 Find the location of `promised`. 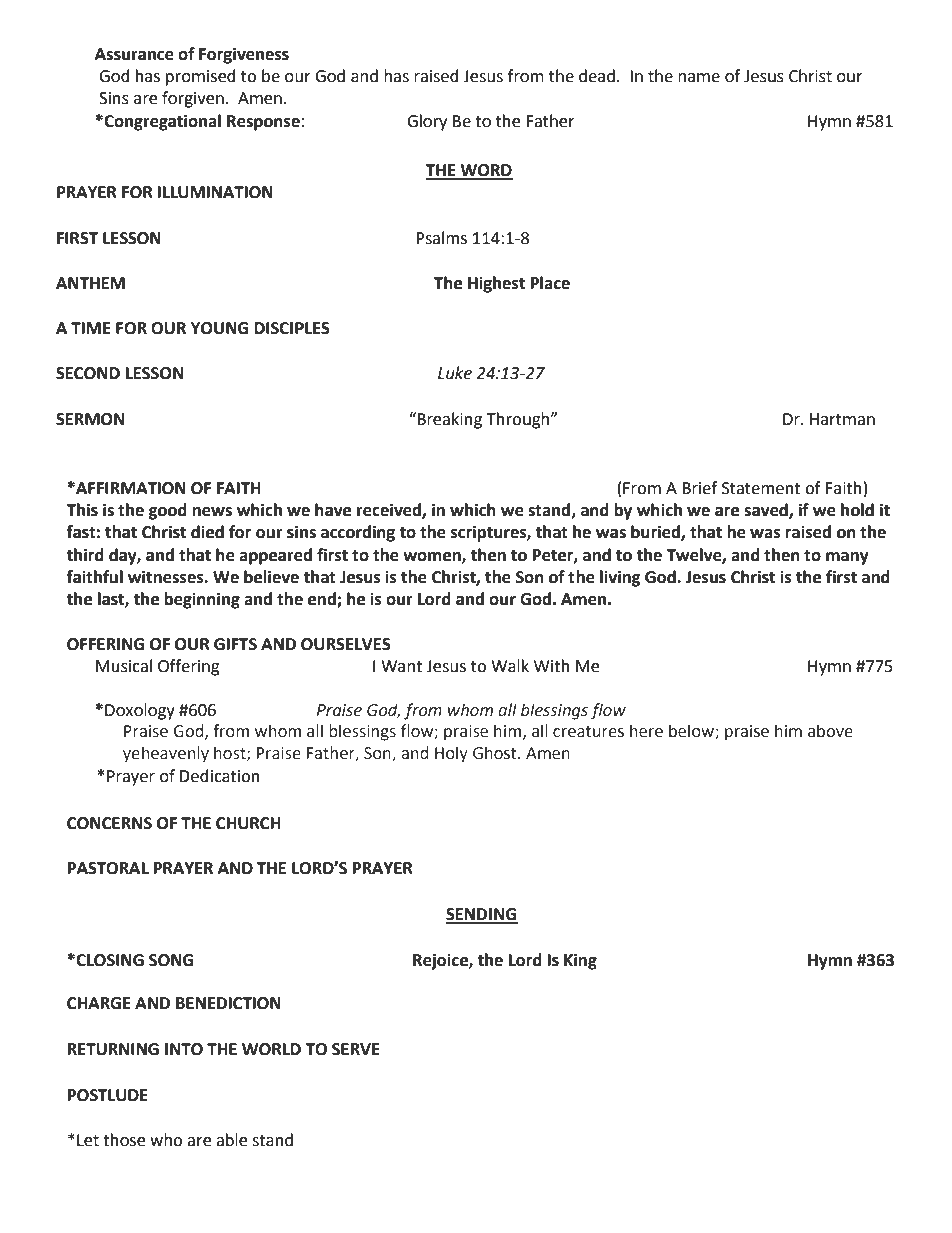

promised is located at coordinates (201, 77).
